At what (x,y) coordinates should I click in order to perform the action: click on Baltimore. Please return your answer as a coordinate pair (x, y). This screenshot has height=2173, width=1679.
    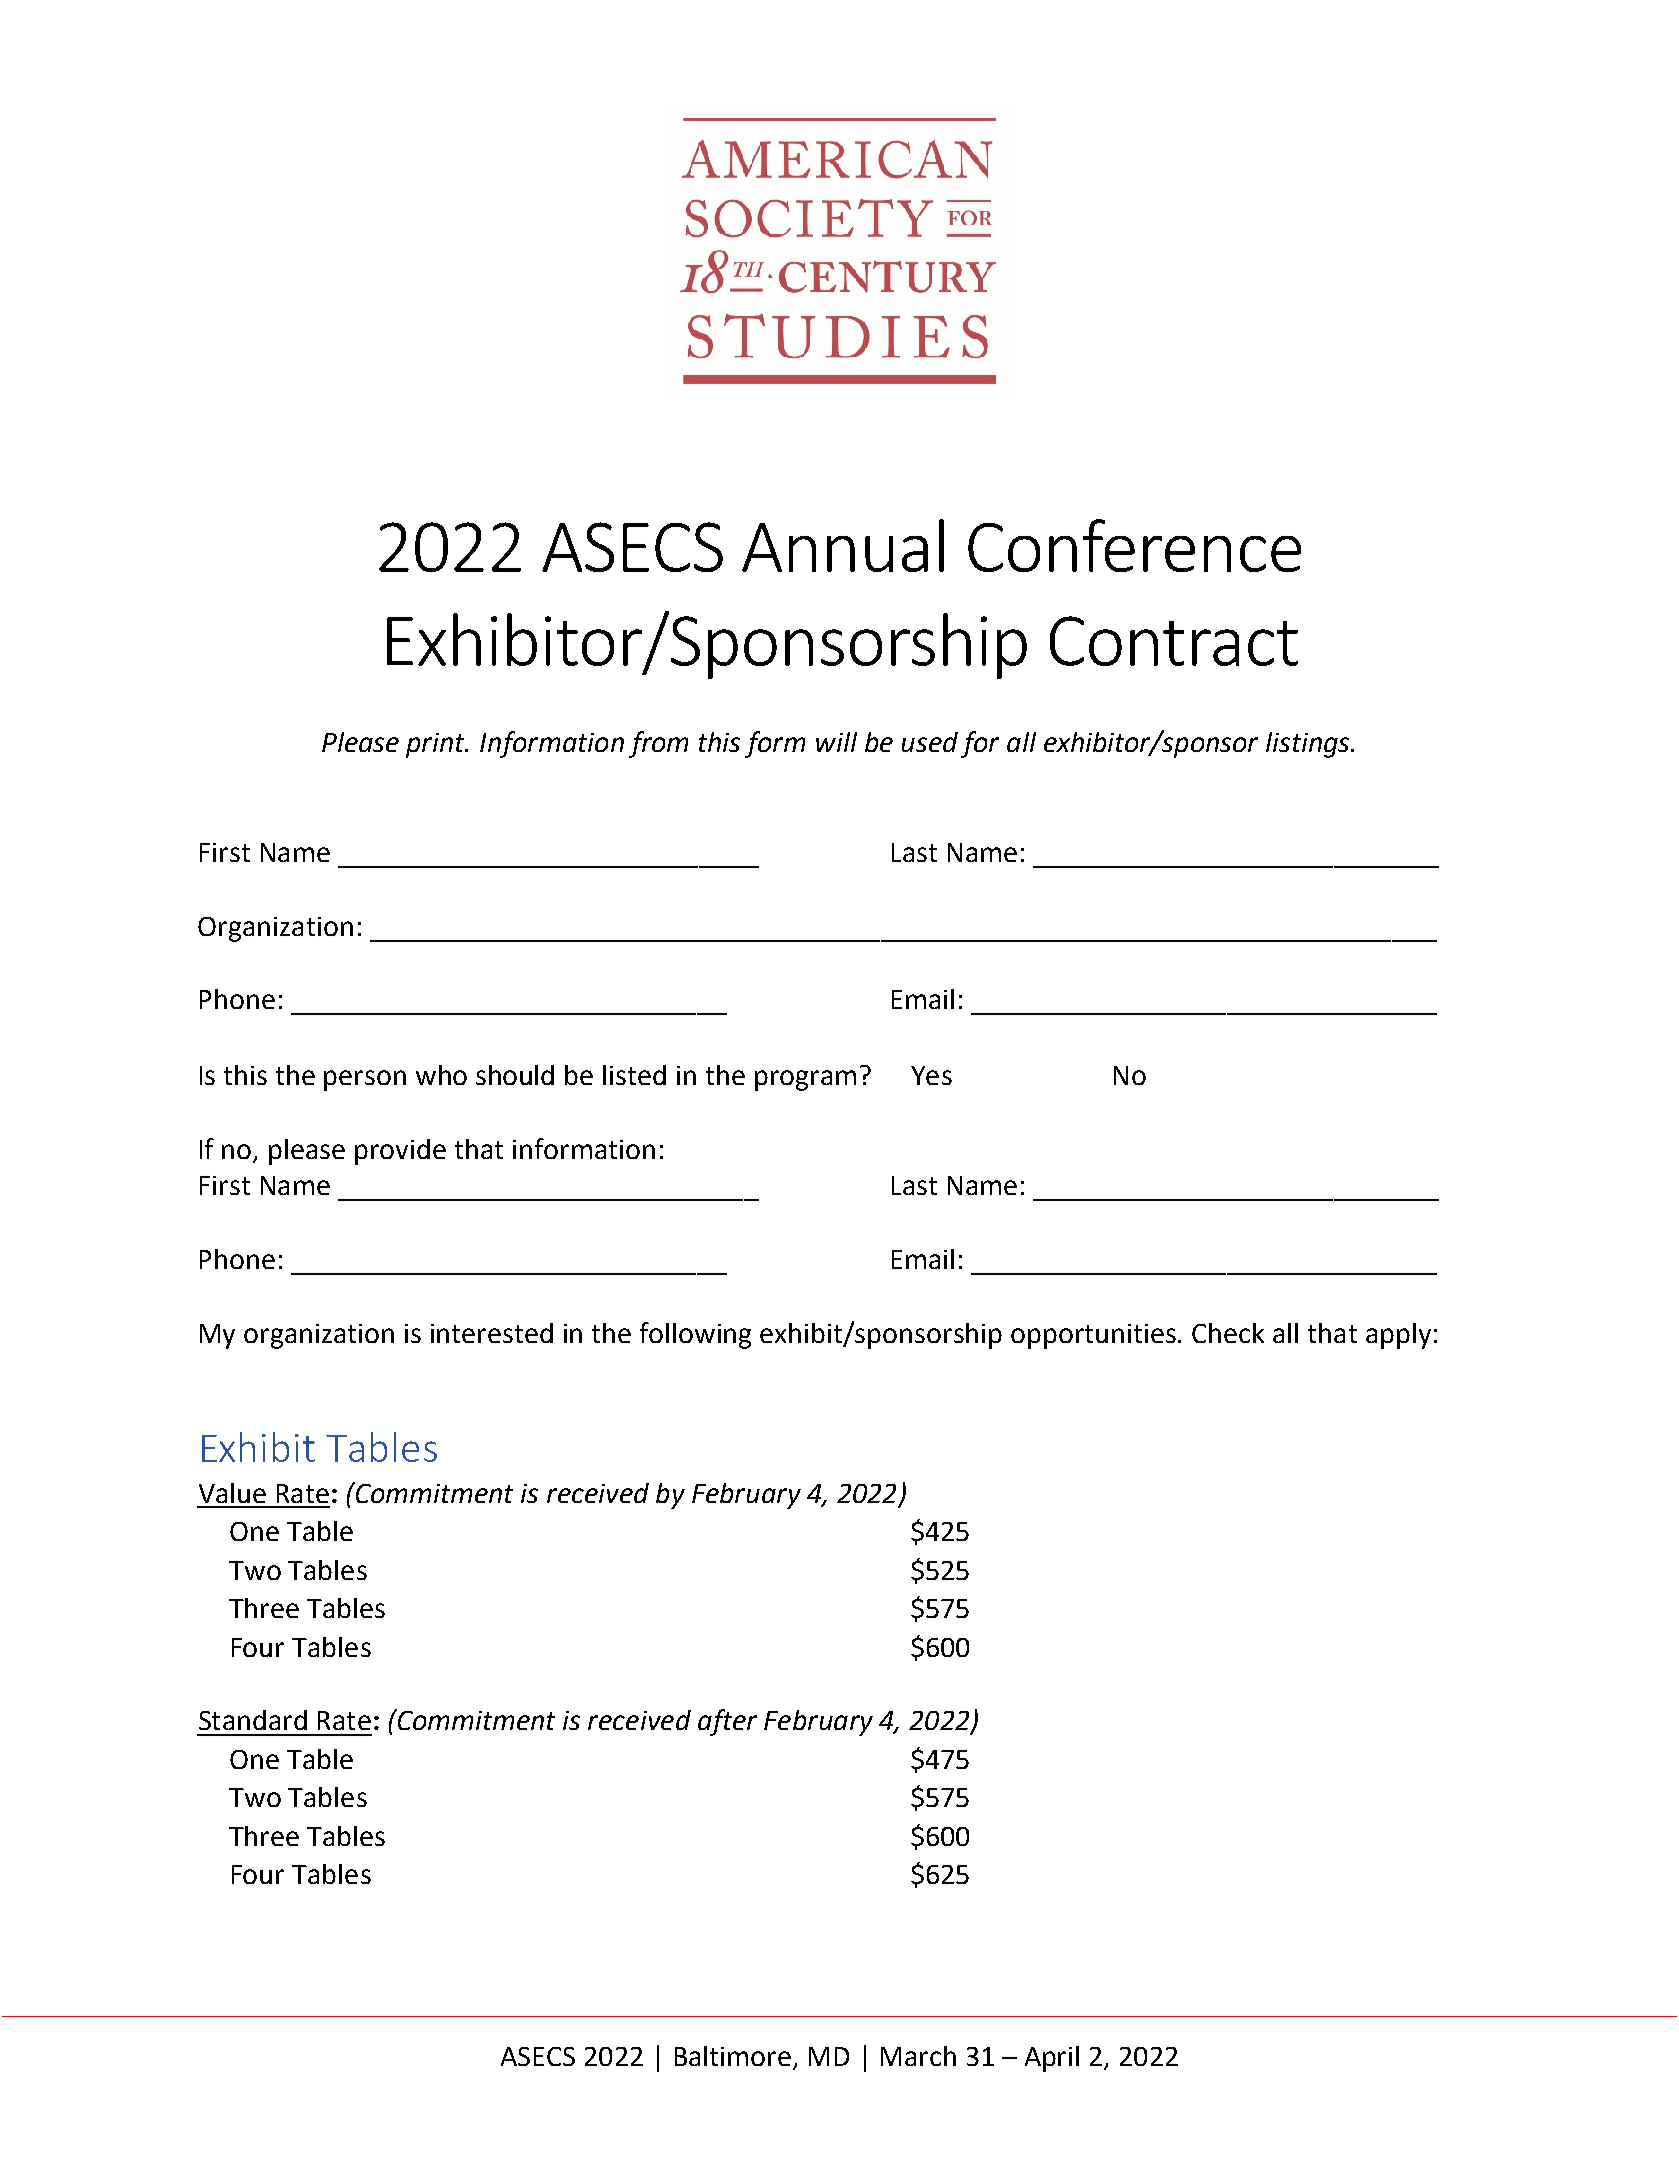
    Looking at the image, I should click on (733, 2056).
